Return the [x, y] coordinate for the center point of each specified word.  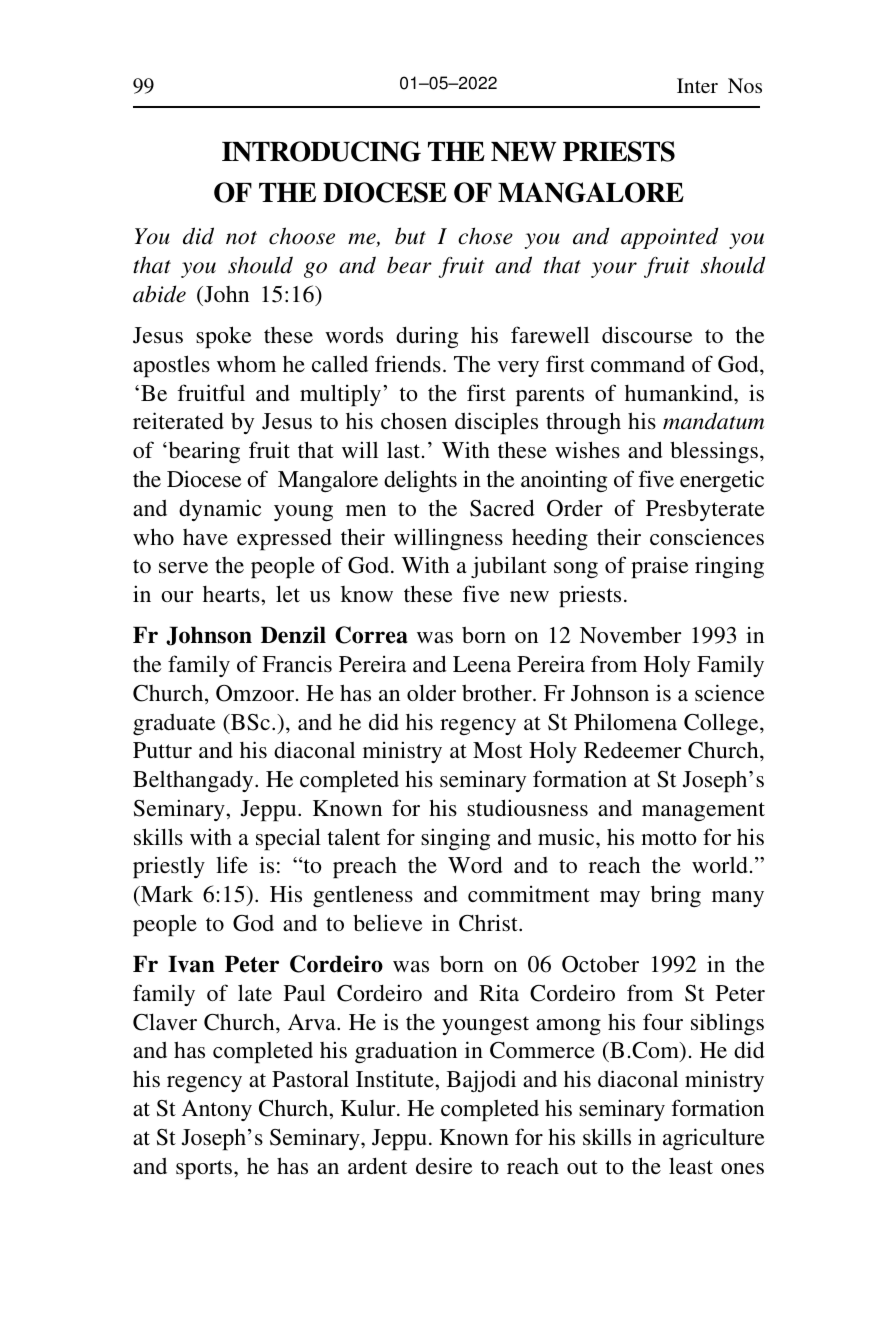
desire [444, 1165]
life [232, 864]
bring [676, 896]
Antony [216, 1110]
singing [455, 839]
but [410, 236]
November [631, 635]
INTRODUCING [321, 151]
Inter [697, 85]
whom [246, 364]
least [691, 1165]
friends [408, 363]
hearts [232, 594]
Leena [482, 664]
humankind [680, 392]
